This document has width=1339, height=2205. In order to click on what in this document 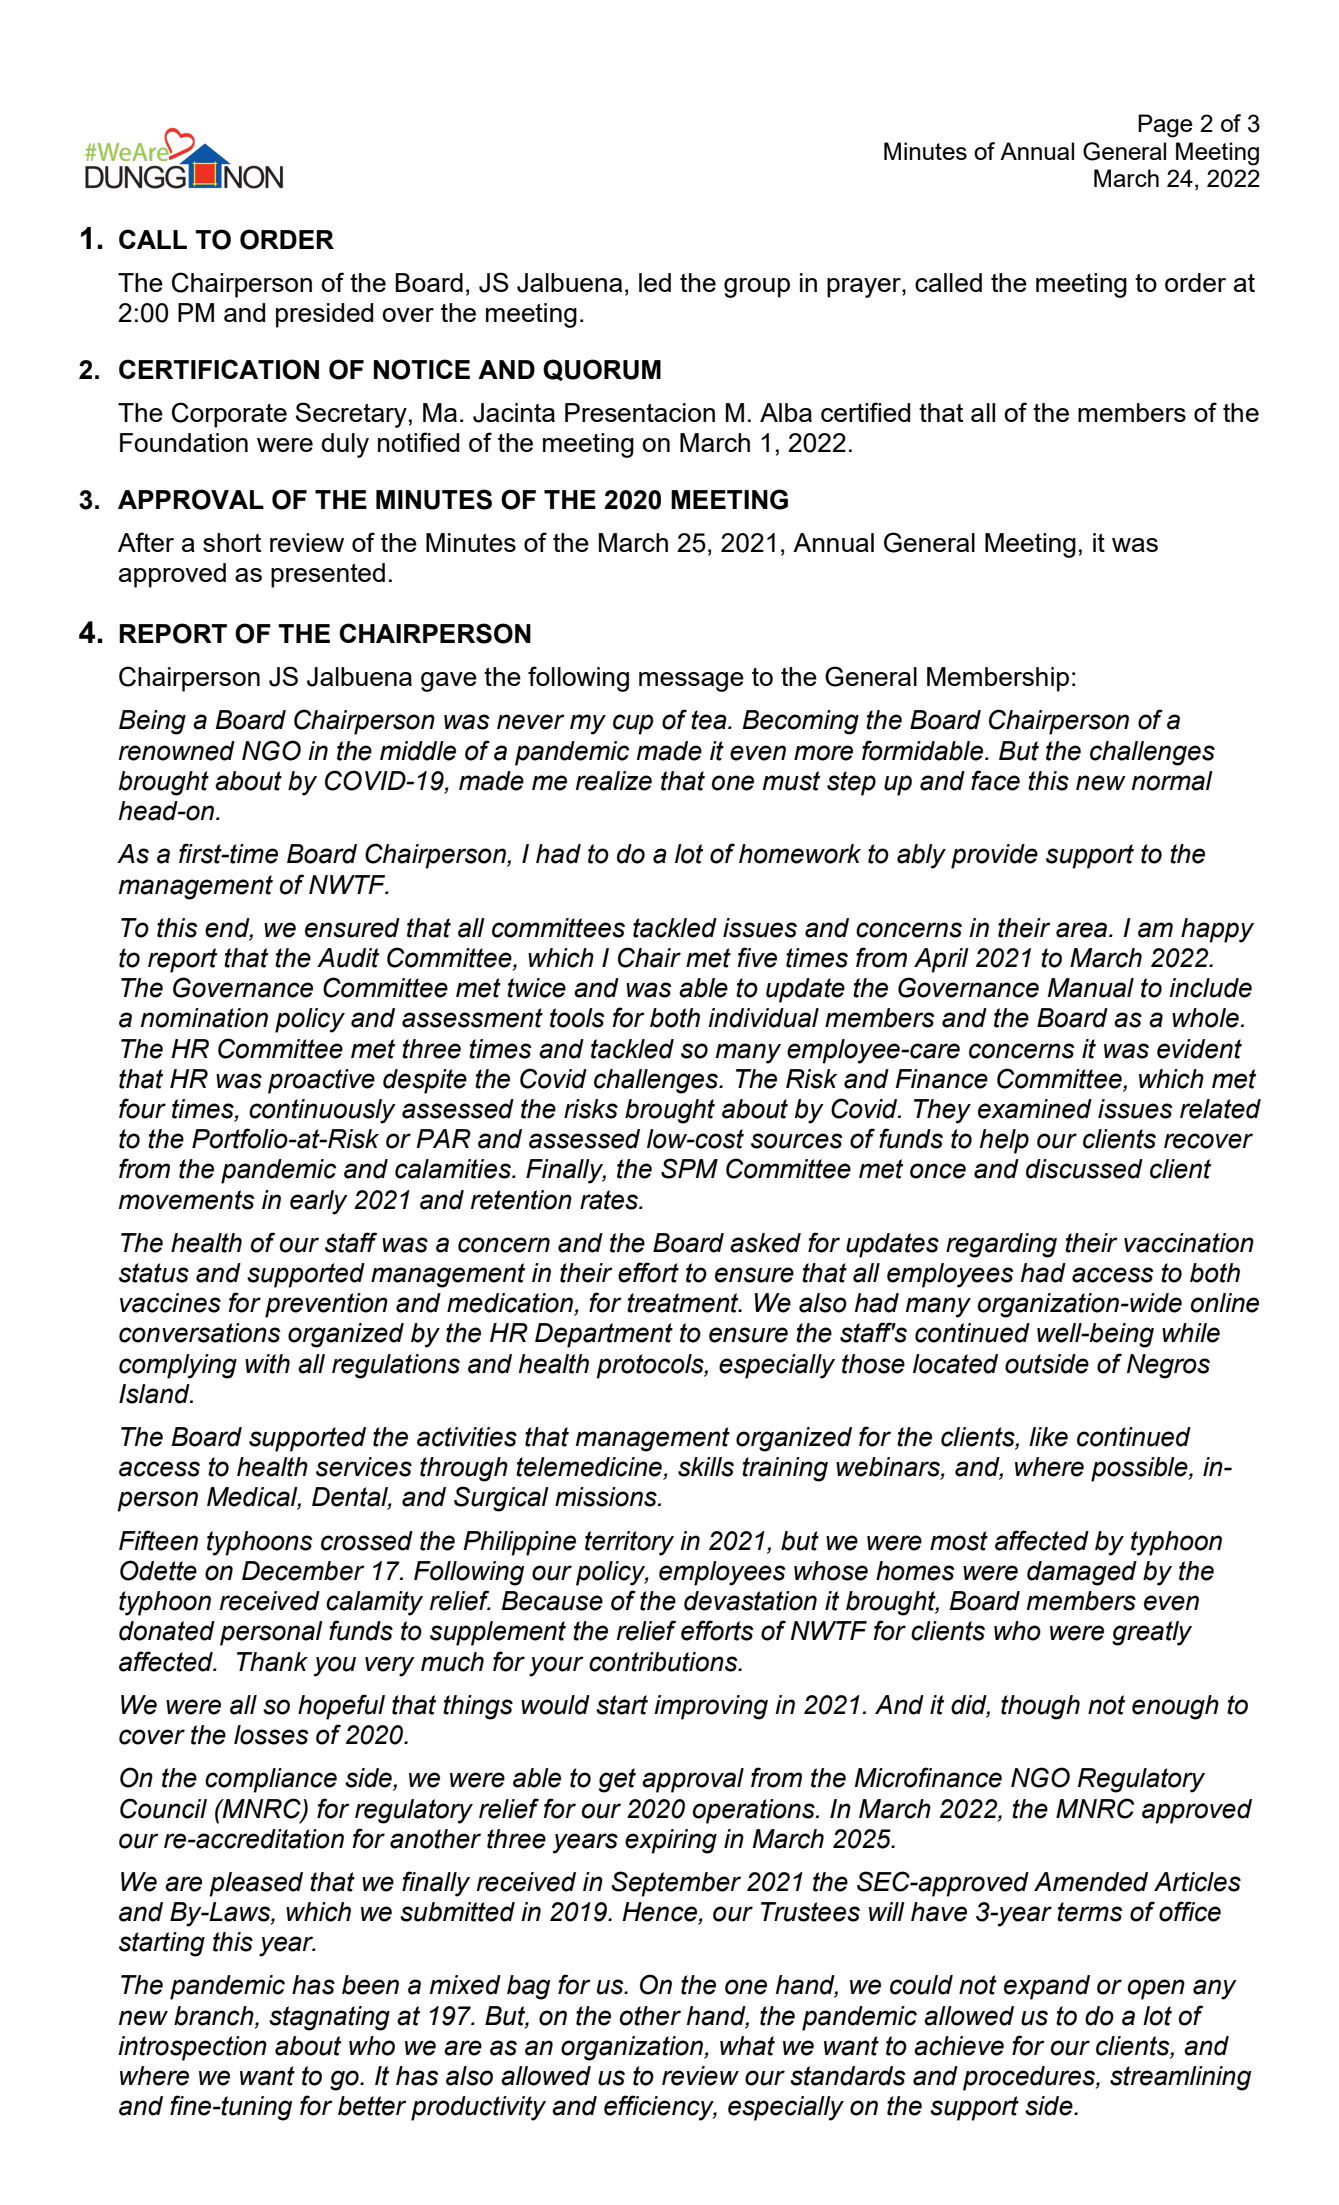, I will do `click(747, 2046)`.
